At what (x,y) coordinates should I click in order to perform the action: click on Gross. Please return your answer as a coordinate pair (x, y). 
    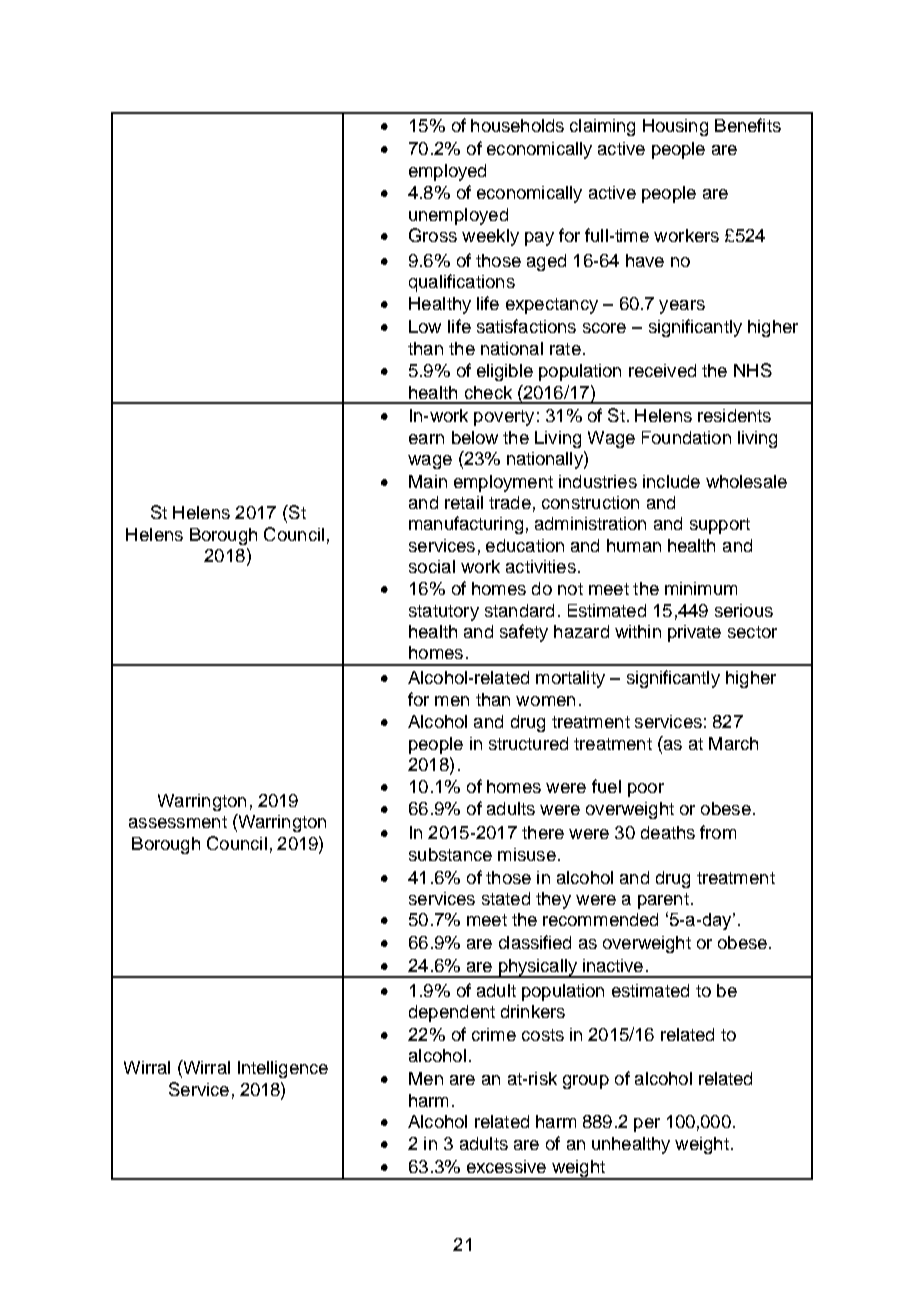
    Looking at the image, I should click on (433, 235).
